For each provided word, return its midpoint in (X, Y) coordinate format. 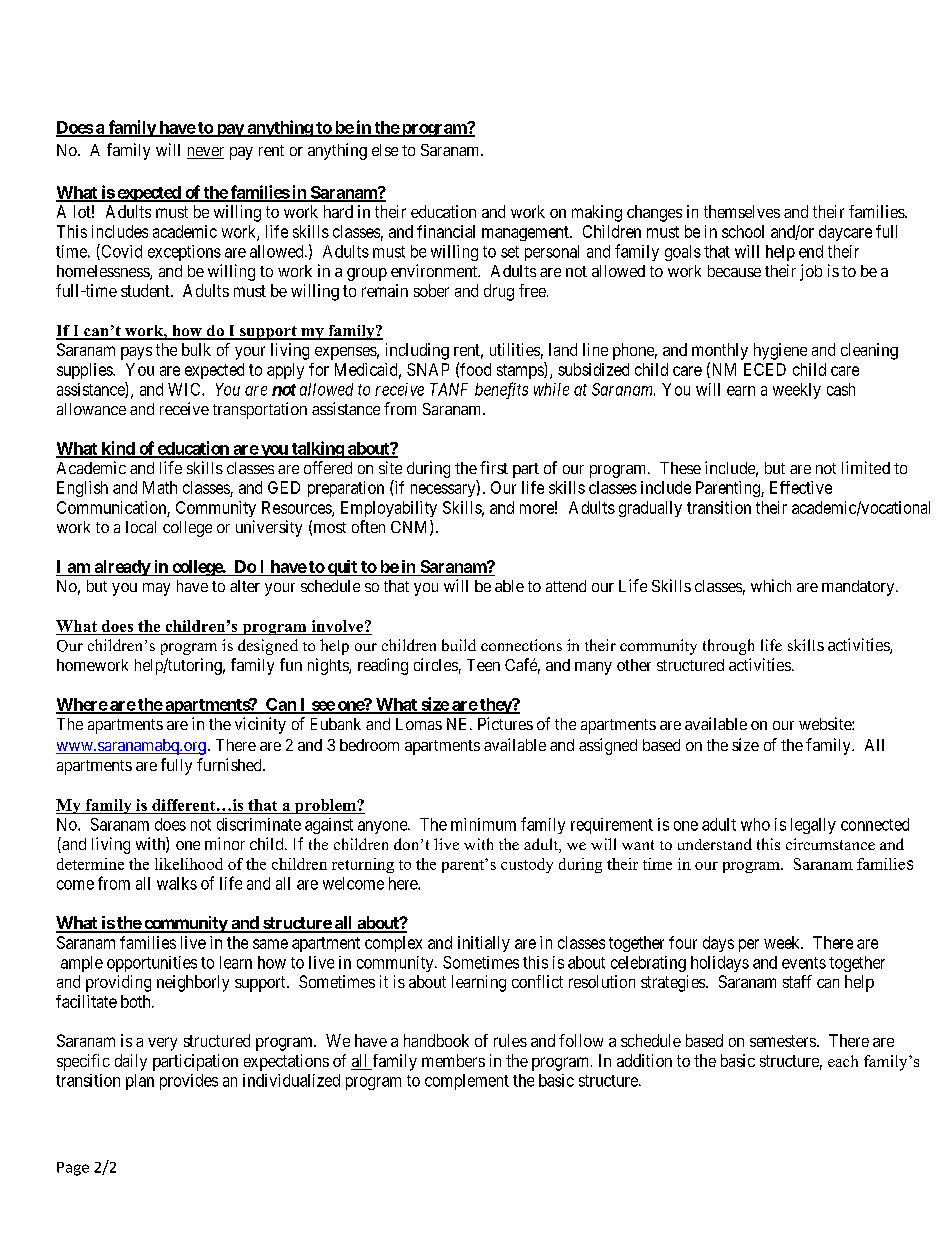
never (205, 153)
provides (189, 1082)
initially (484, 944)
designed (268, 647)
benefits (501, 390)
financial (446, 231)
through (728, 647)
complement (467, 1082)
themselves (742, 211)
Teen (483, 665)
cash (841, 389)
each (843, 1061)
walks (177, 883)
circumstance (830, 844)
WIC (185, 389)
